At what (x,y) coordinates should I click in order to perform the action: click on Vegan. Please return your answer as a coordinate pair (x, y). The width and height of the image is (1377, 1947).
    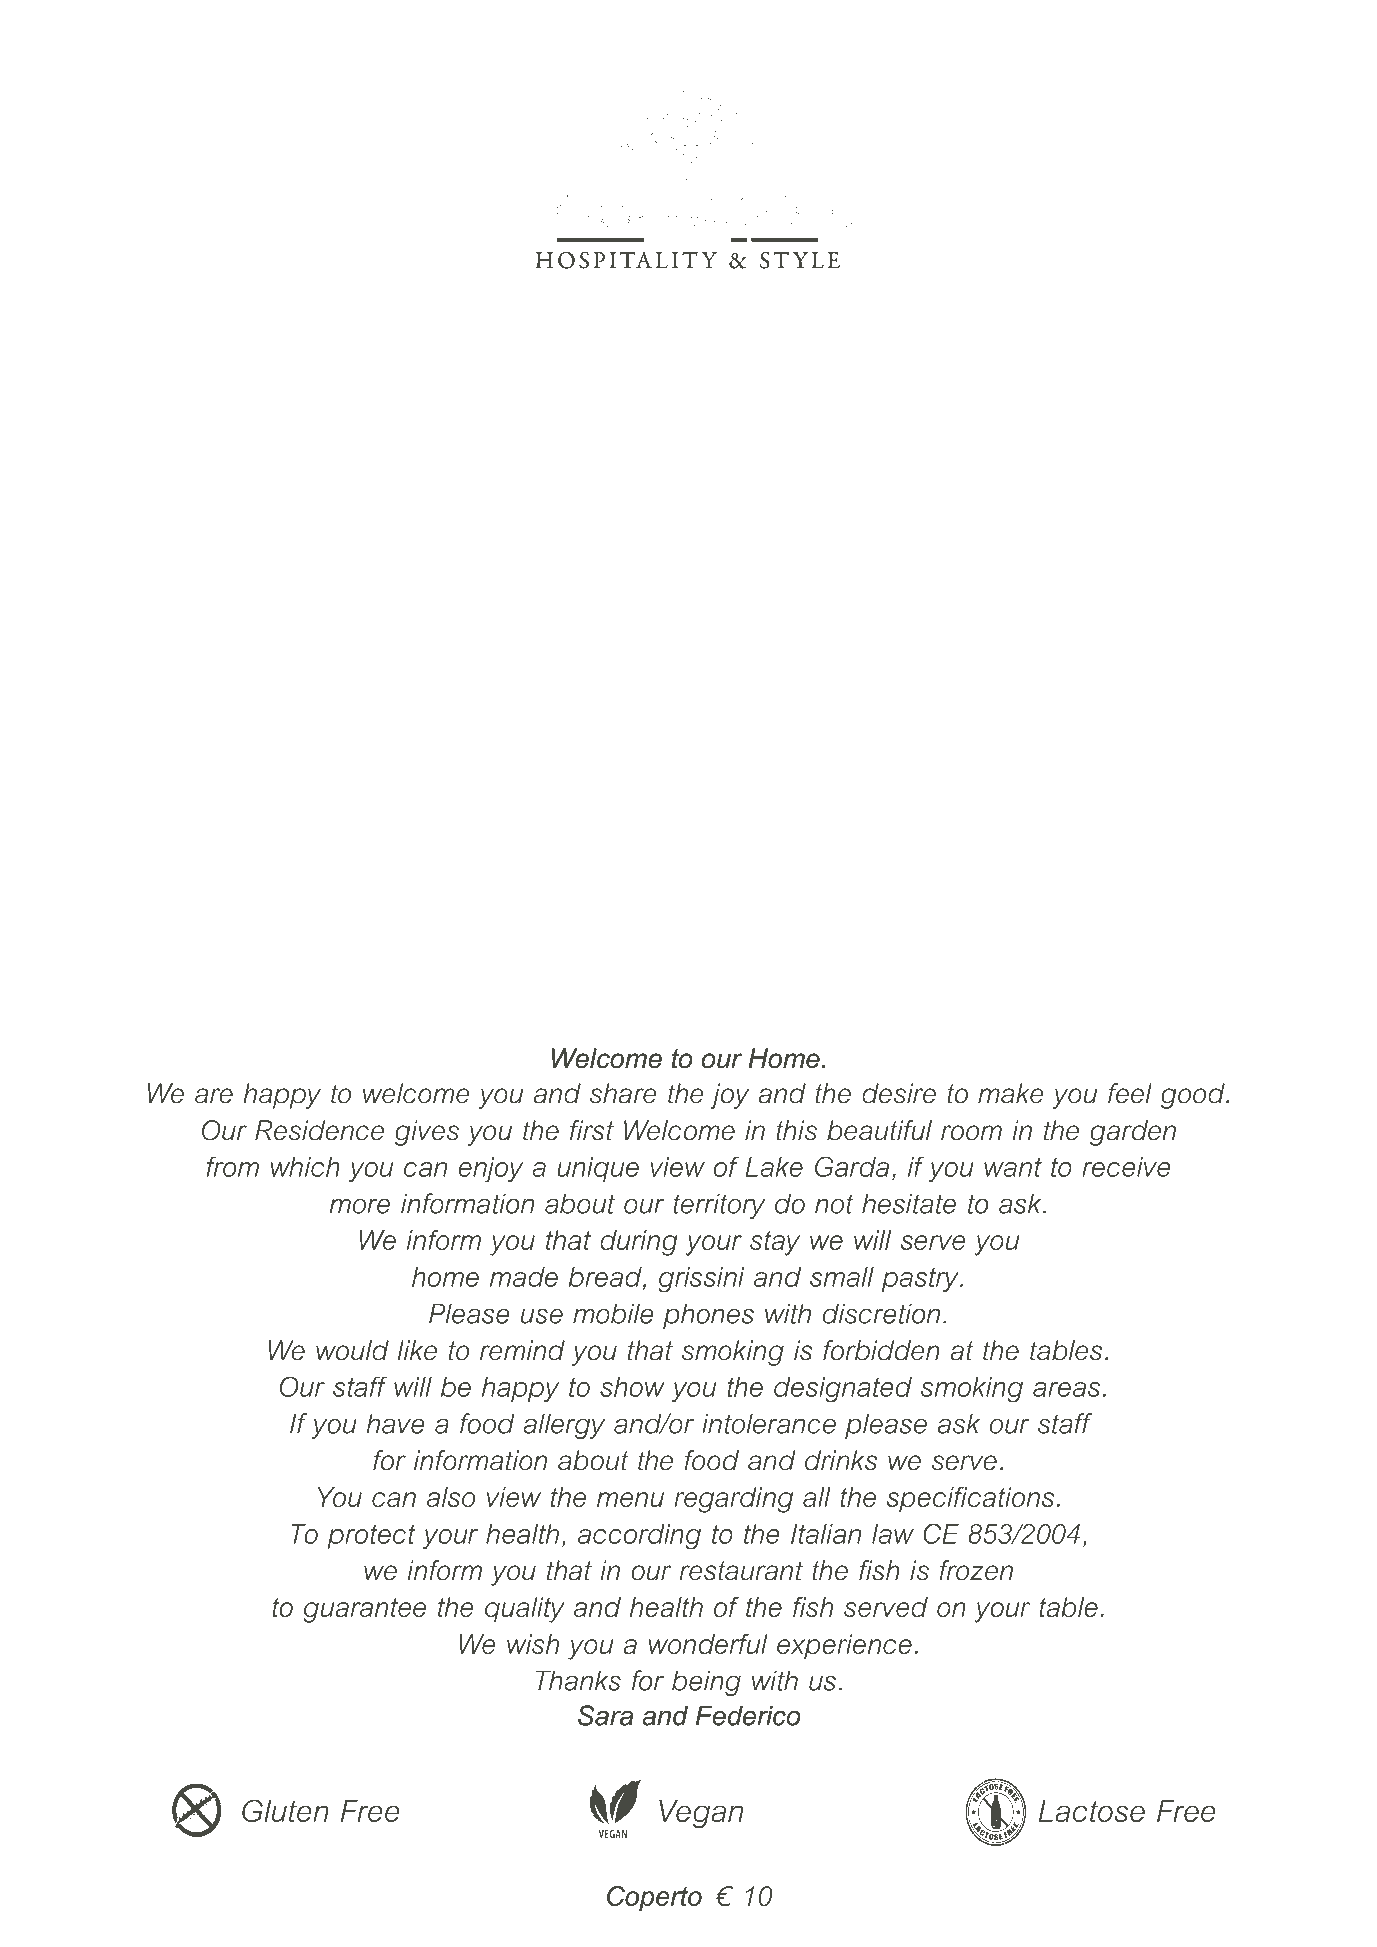
    Looking at the image, I should click on (701, 1814).
